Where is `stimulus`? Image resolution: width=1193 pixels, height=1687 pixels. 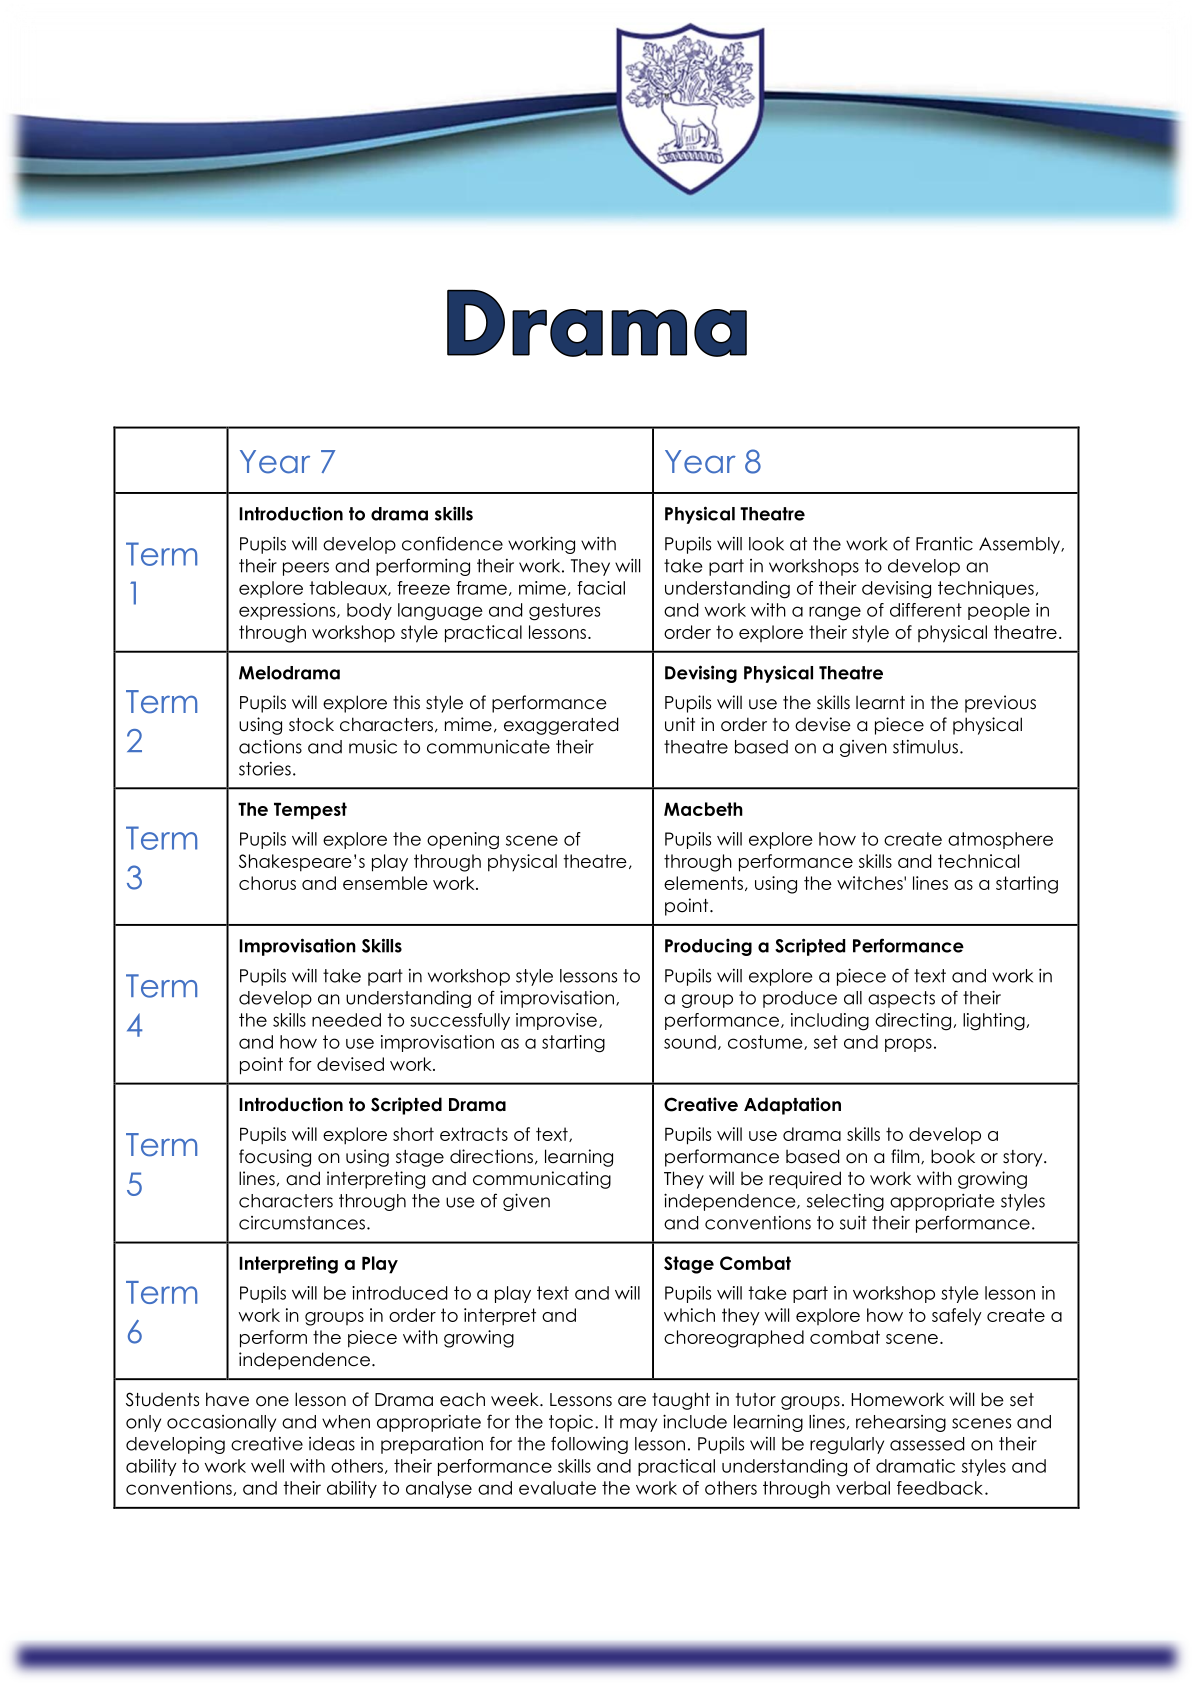 stimulus is located at coordinates (925, 747).
